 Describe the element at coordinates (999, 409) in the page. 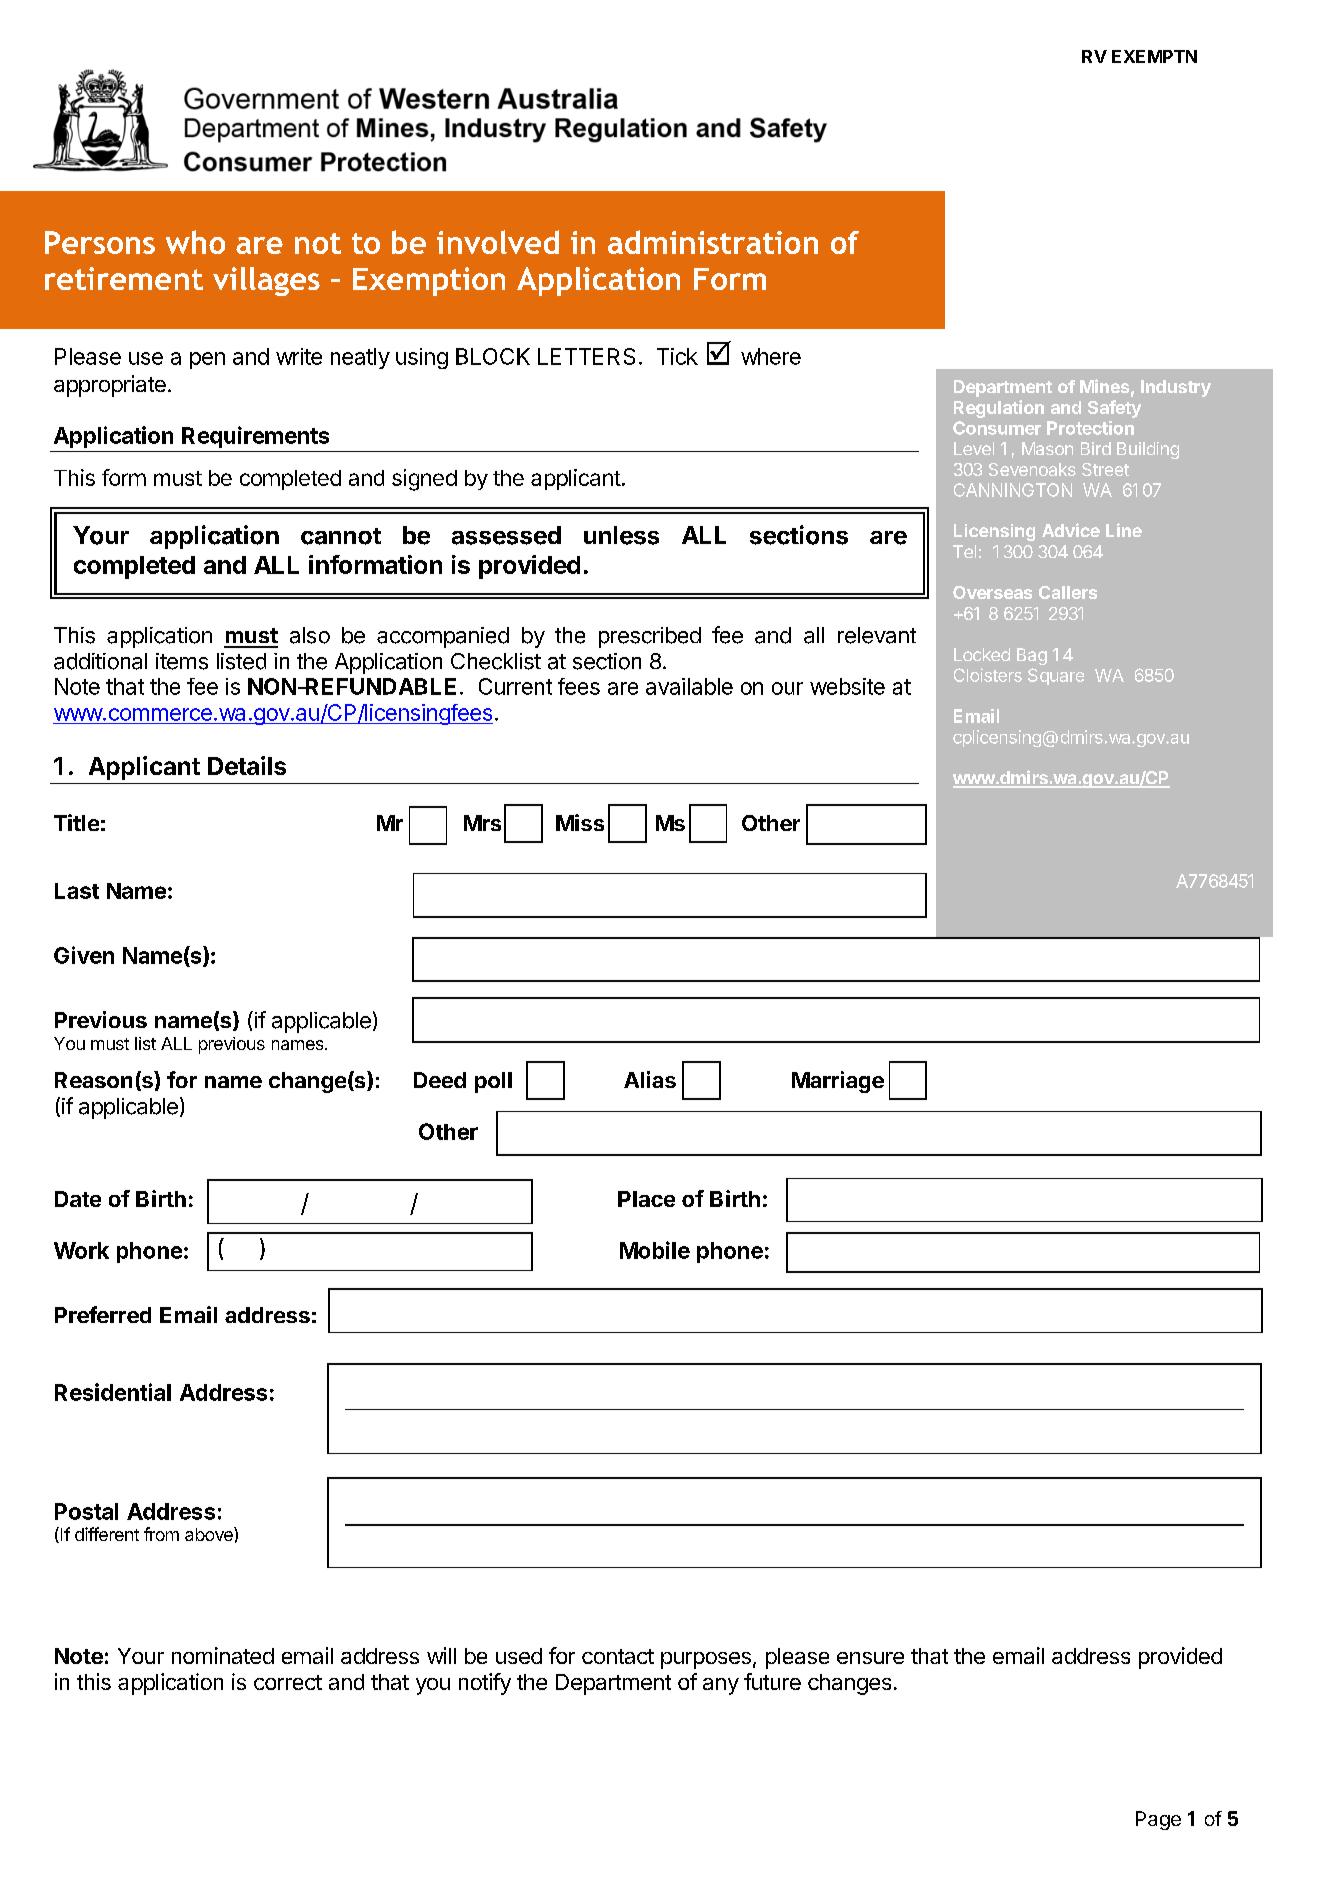

I see `Regulation` at that location.
